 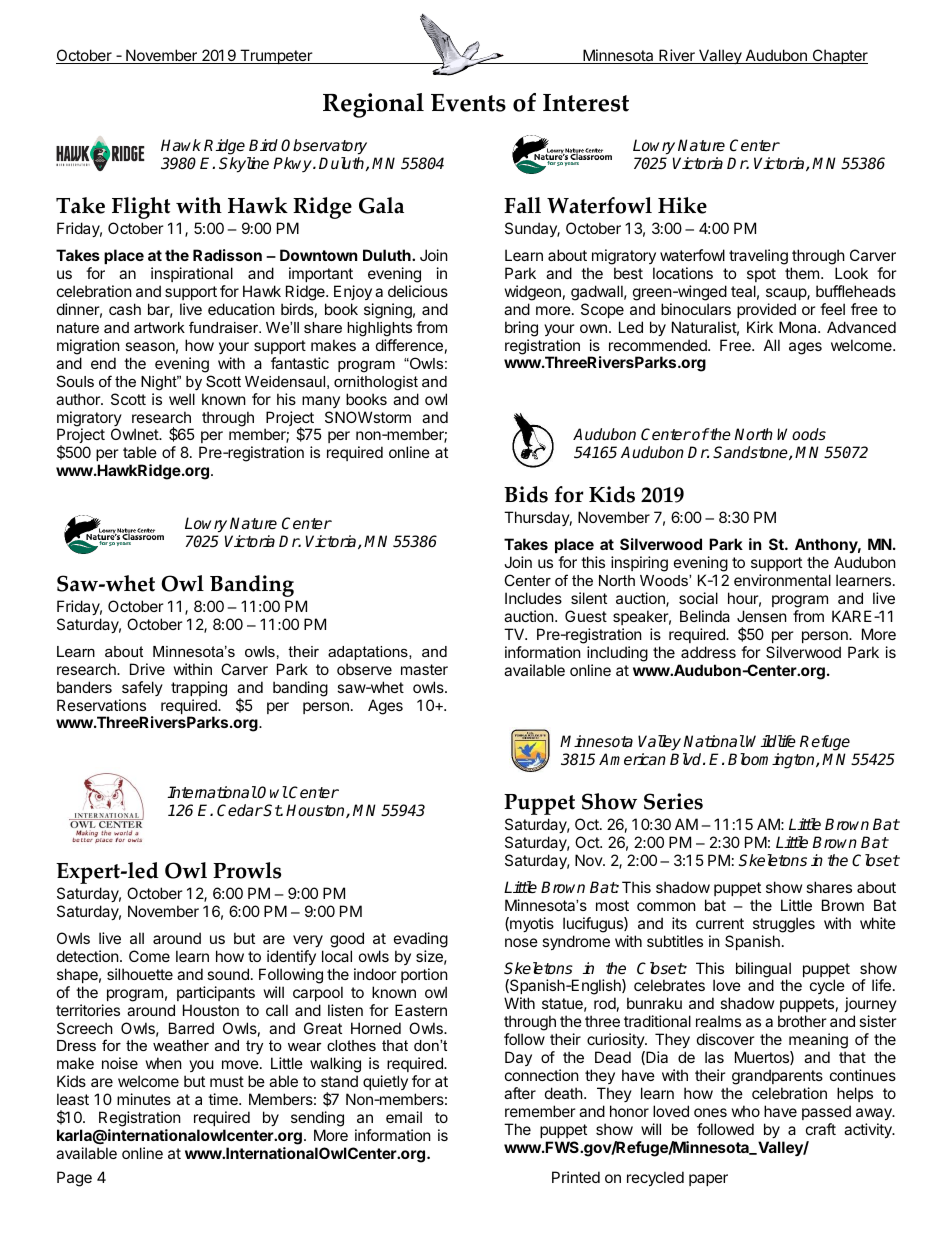 I want to click on Chapter, so click(x=839, y=56).
